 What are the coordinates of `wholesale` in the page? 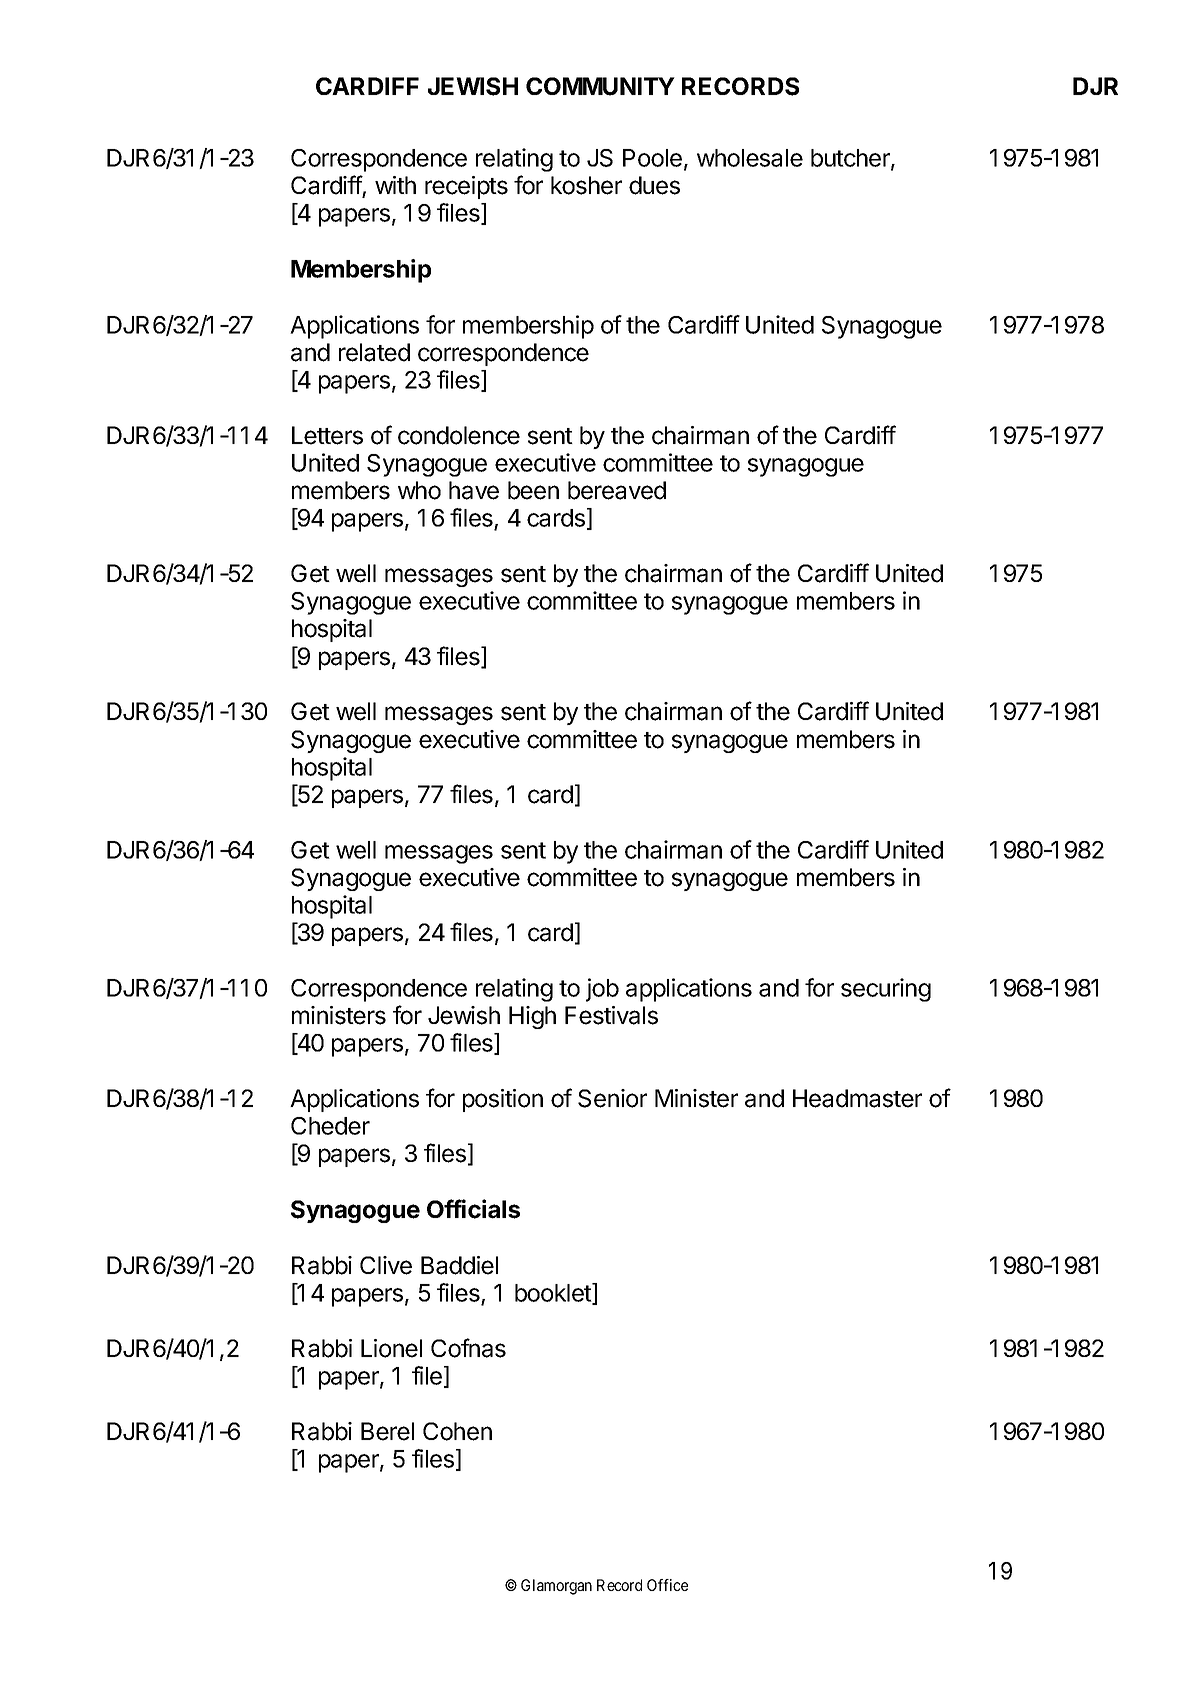 It's located at (750, 158).
